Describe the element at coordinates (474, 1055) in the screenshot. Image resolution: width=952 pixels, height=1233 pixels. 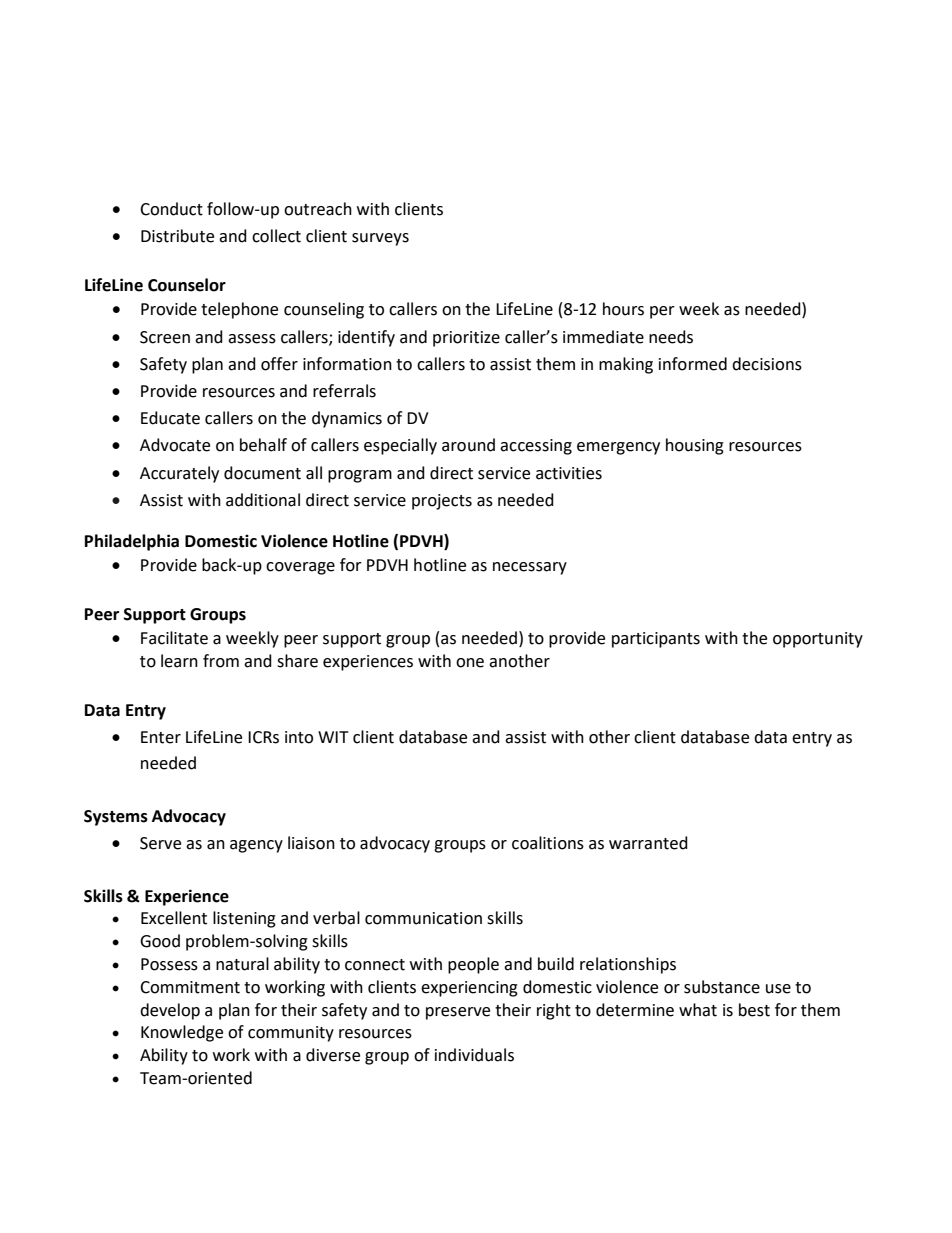
I see `individuals` at that location.
